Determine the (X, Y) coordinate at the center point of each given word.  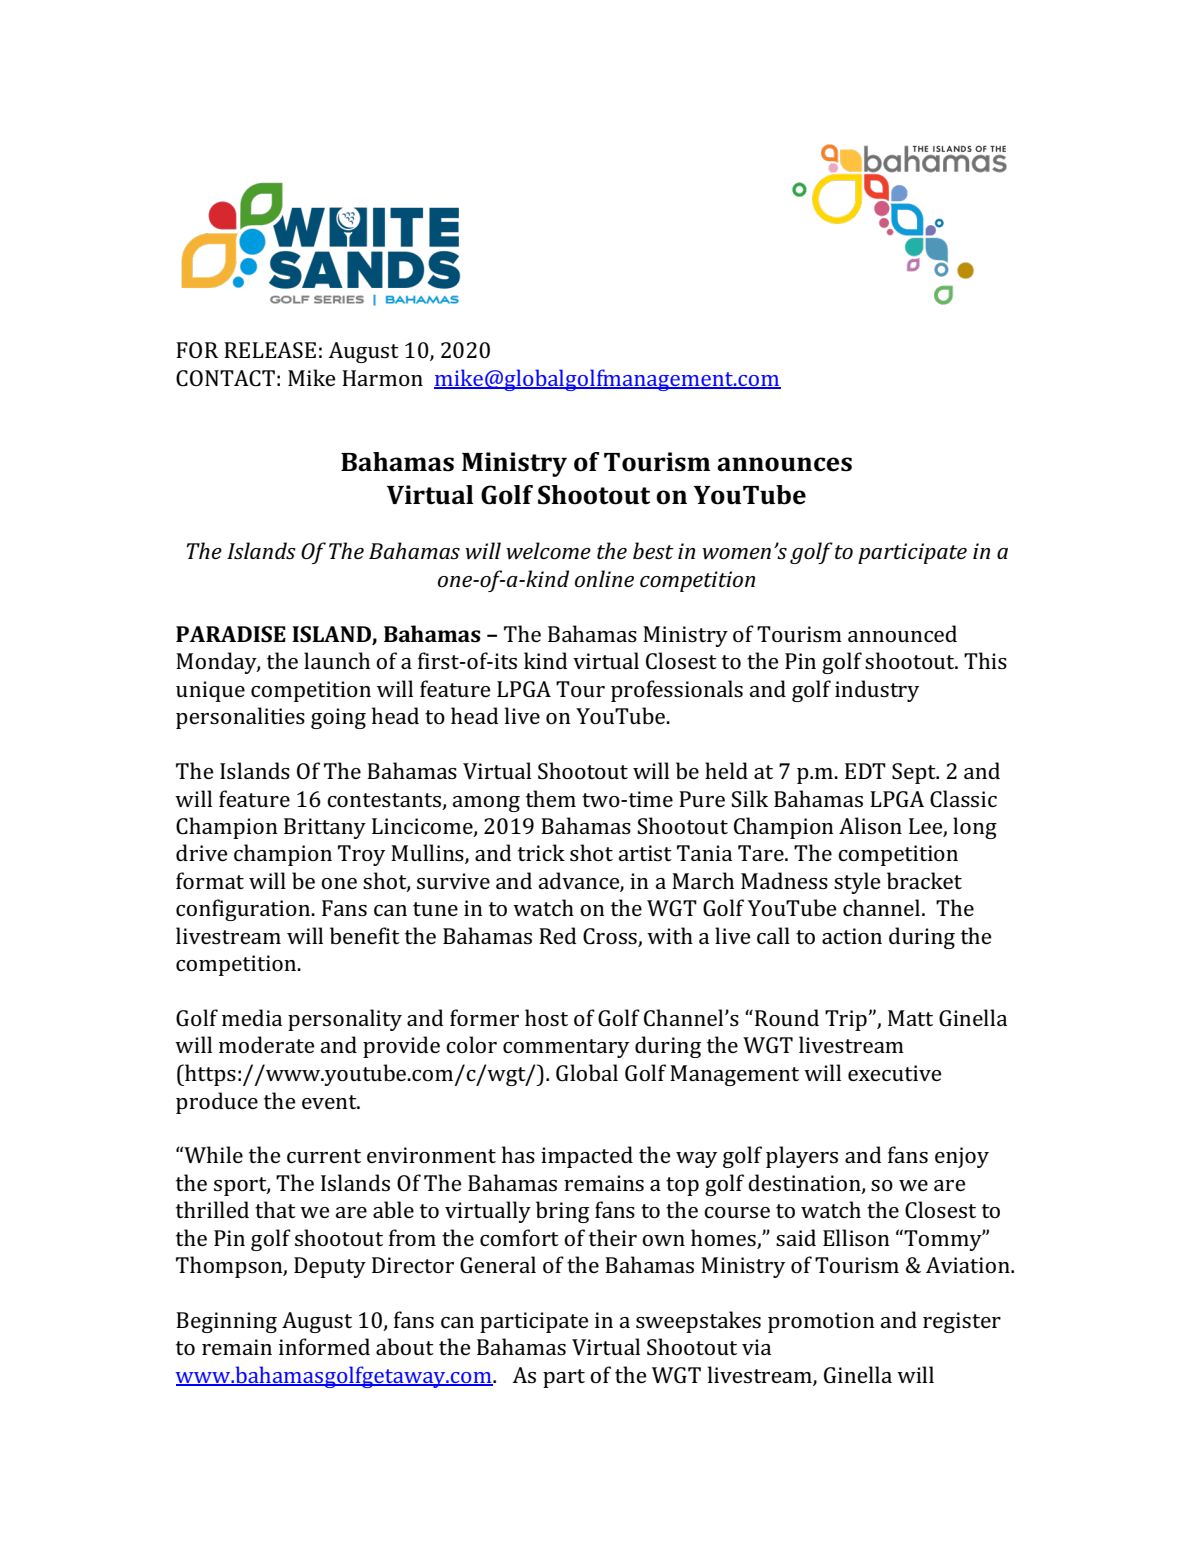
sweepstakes (698, 1322)
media (252, 1017)
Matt (910, 1018)
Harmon (382, 378)
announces (784, 464)
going (338, 718)
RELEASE (270, 350)
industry (877, 691)
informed (324, 1346)
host (546, 1018)
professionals (677, 691)
